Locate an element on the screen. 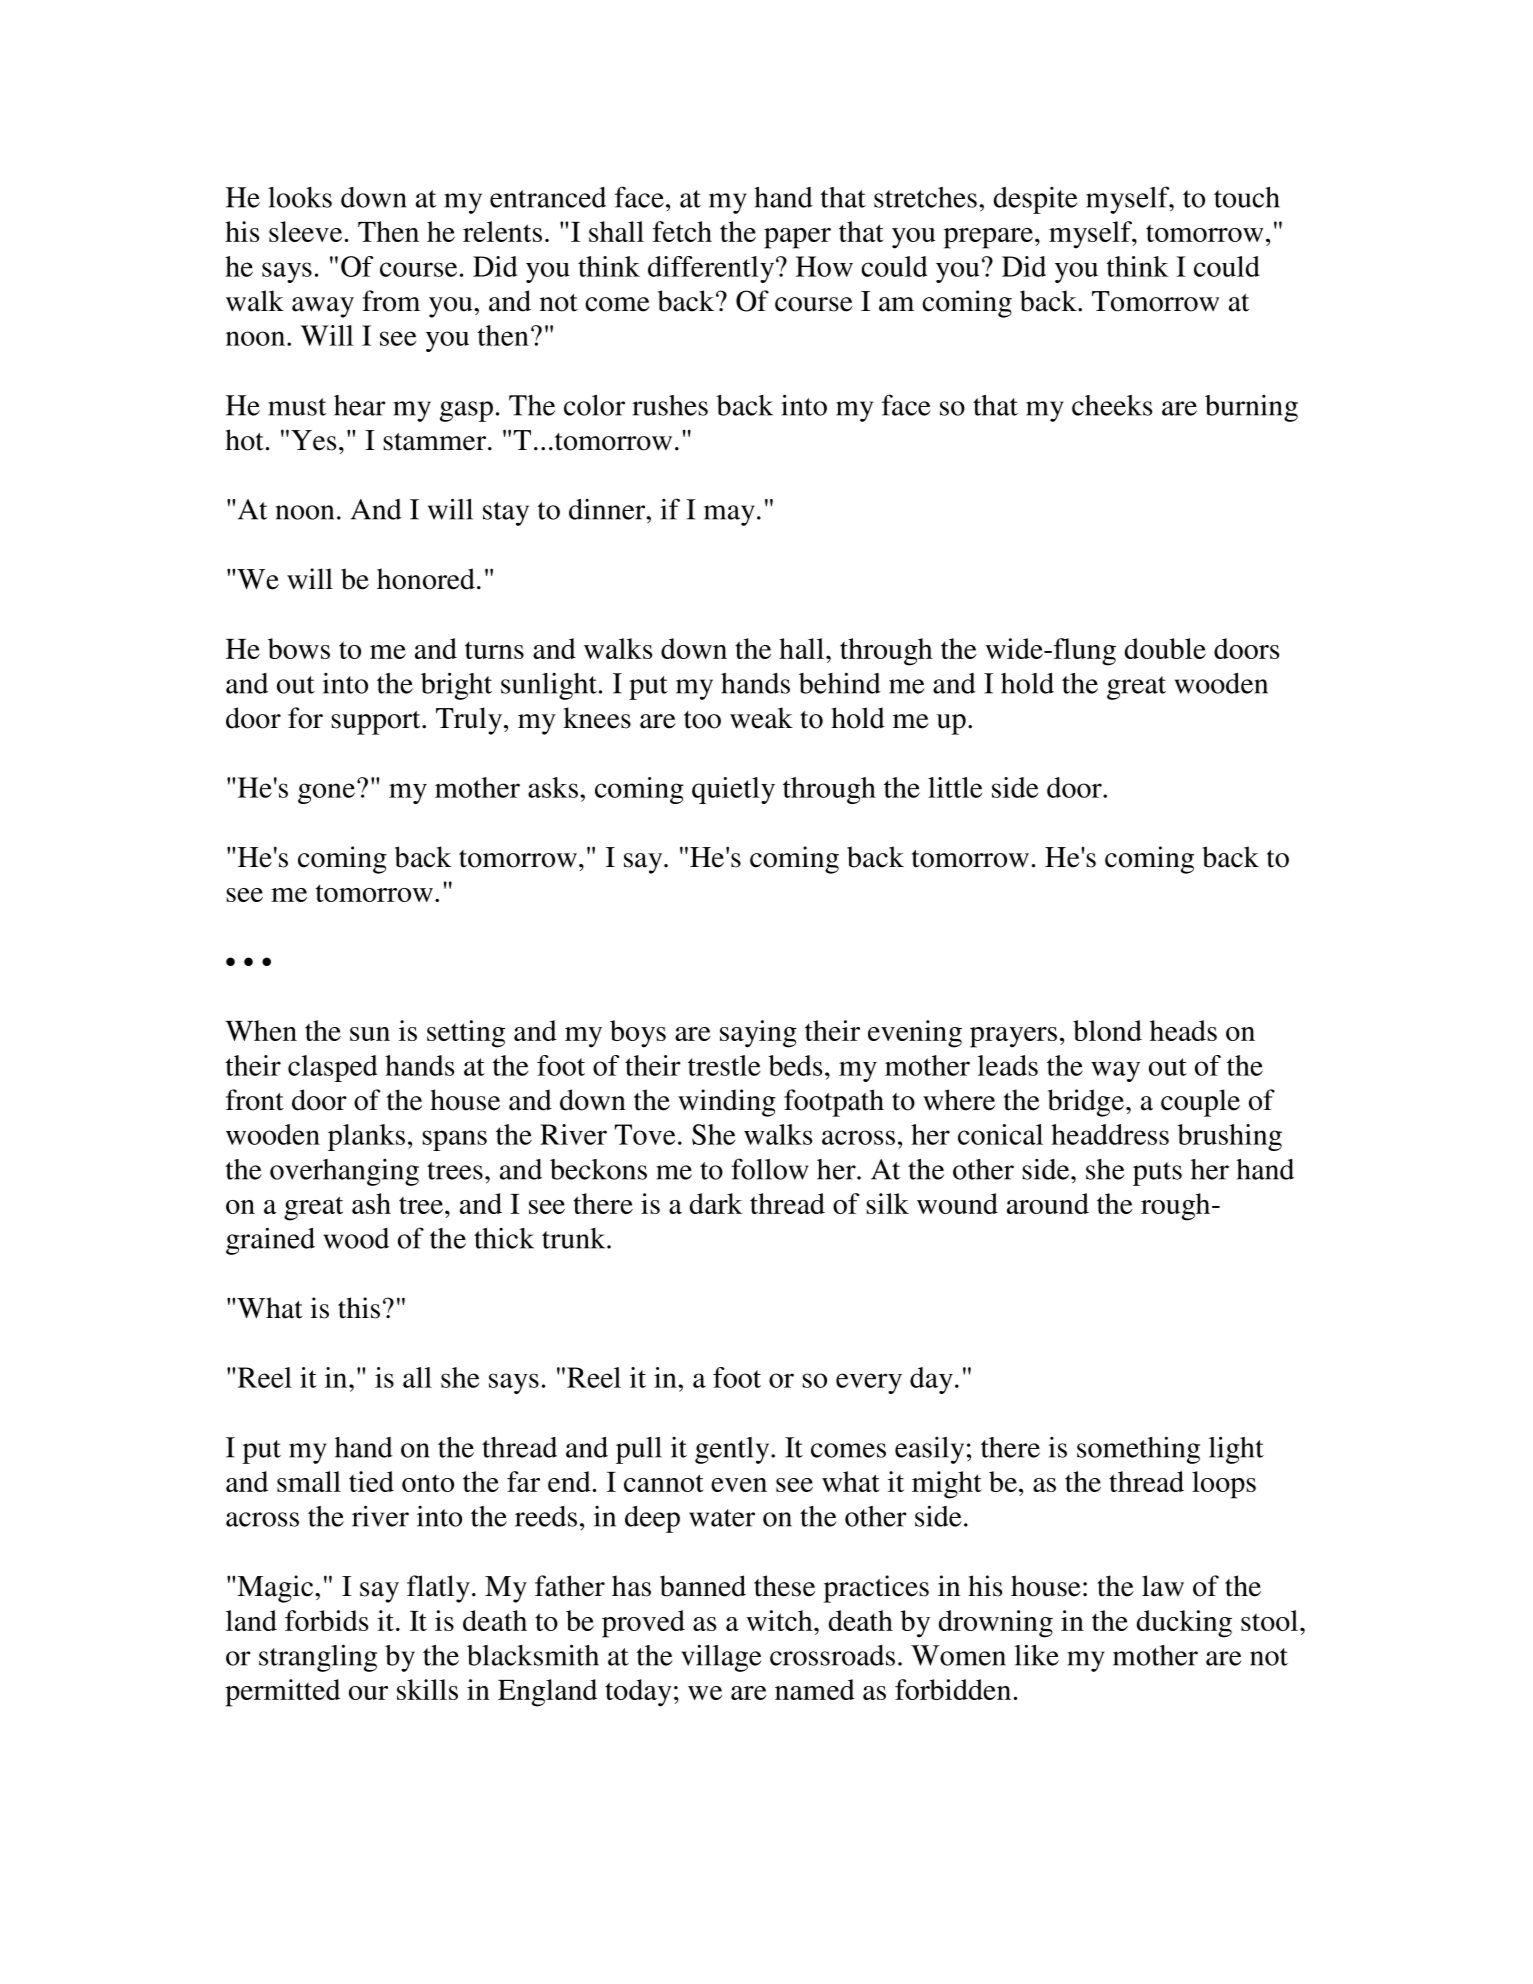 This screenshot has height=1984, width=1533. dark is located at coordinates (716, 1203).
